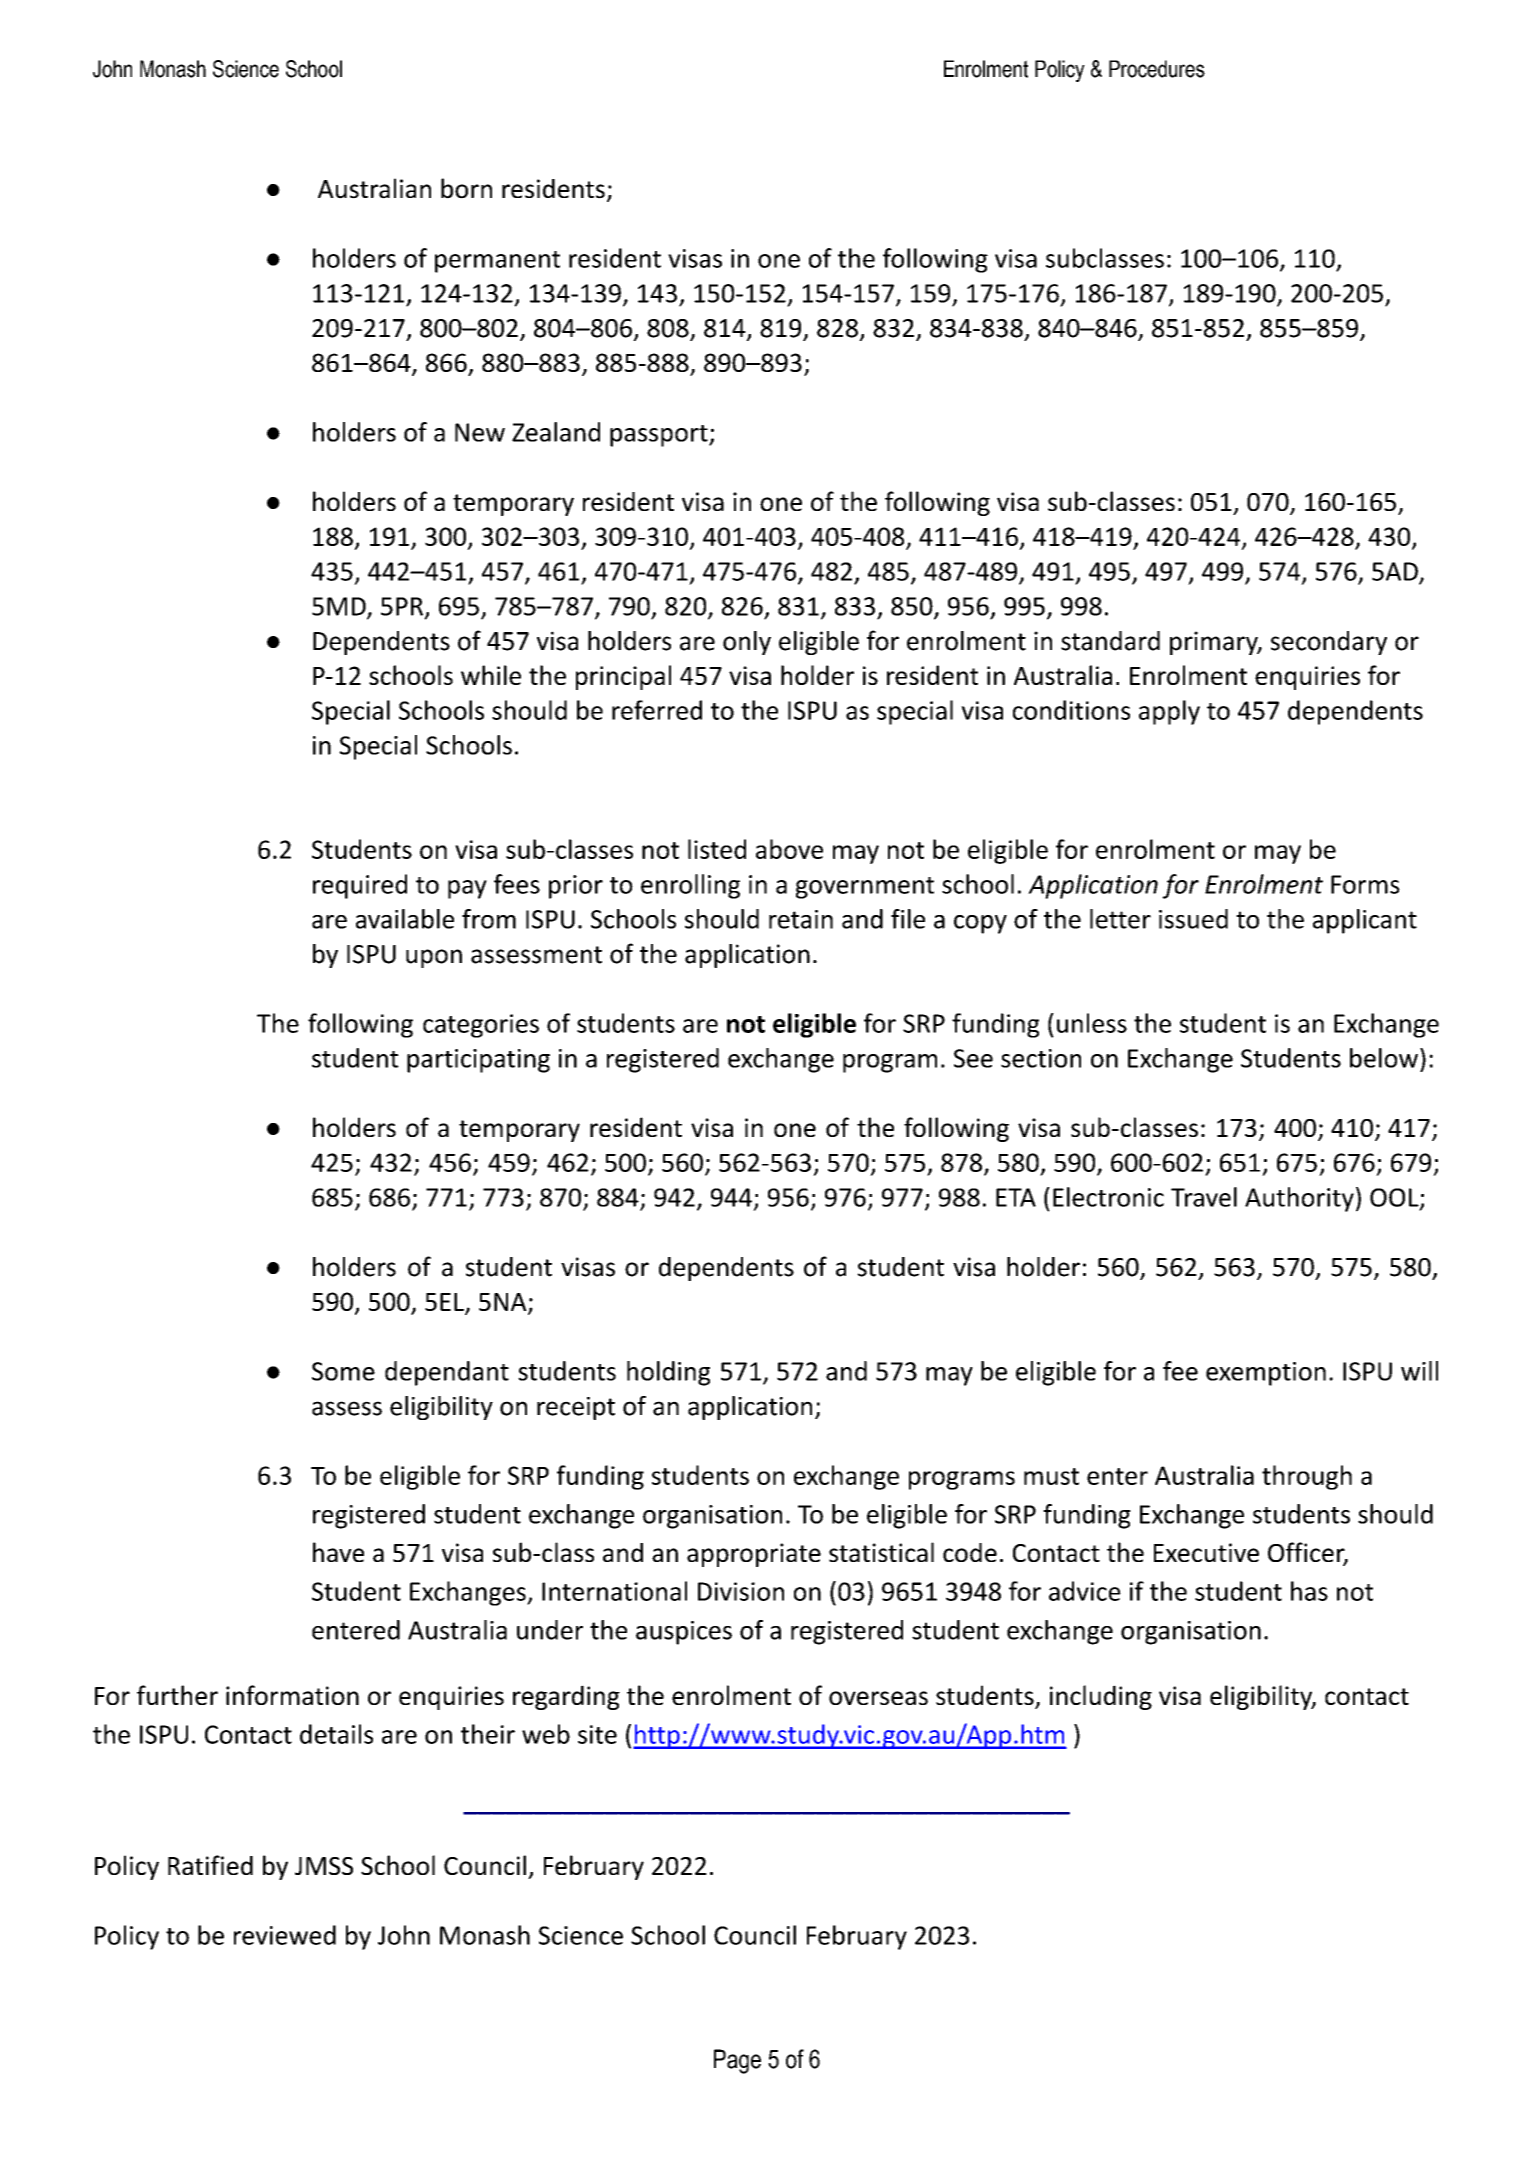 This screenshot has height=2169, width=1535. I want to click on permanent, so click(497, 262).
